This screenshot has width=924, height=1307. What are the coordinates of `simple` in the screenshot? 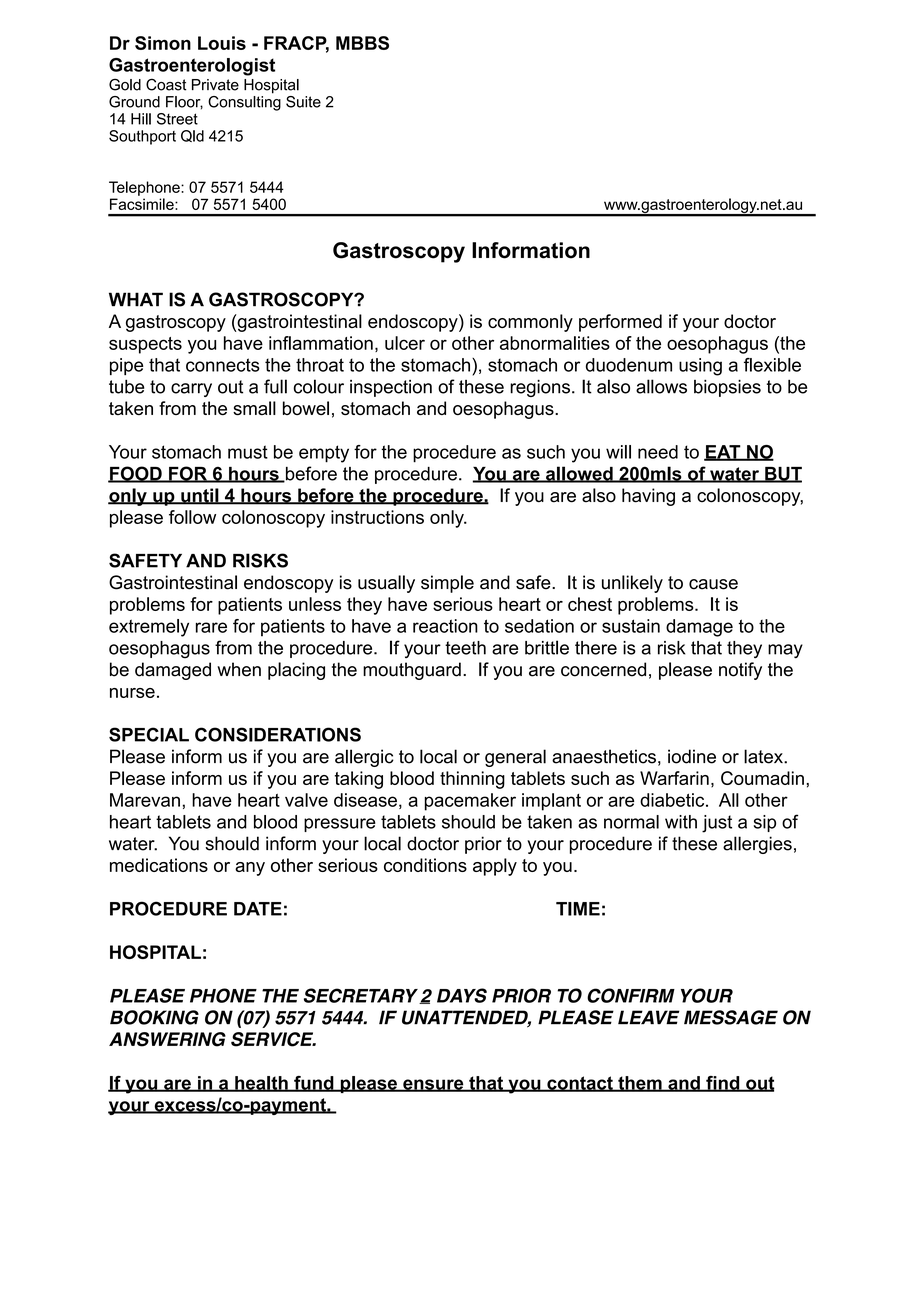 It's located at (447, 584).
